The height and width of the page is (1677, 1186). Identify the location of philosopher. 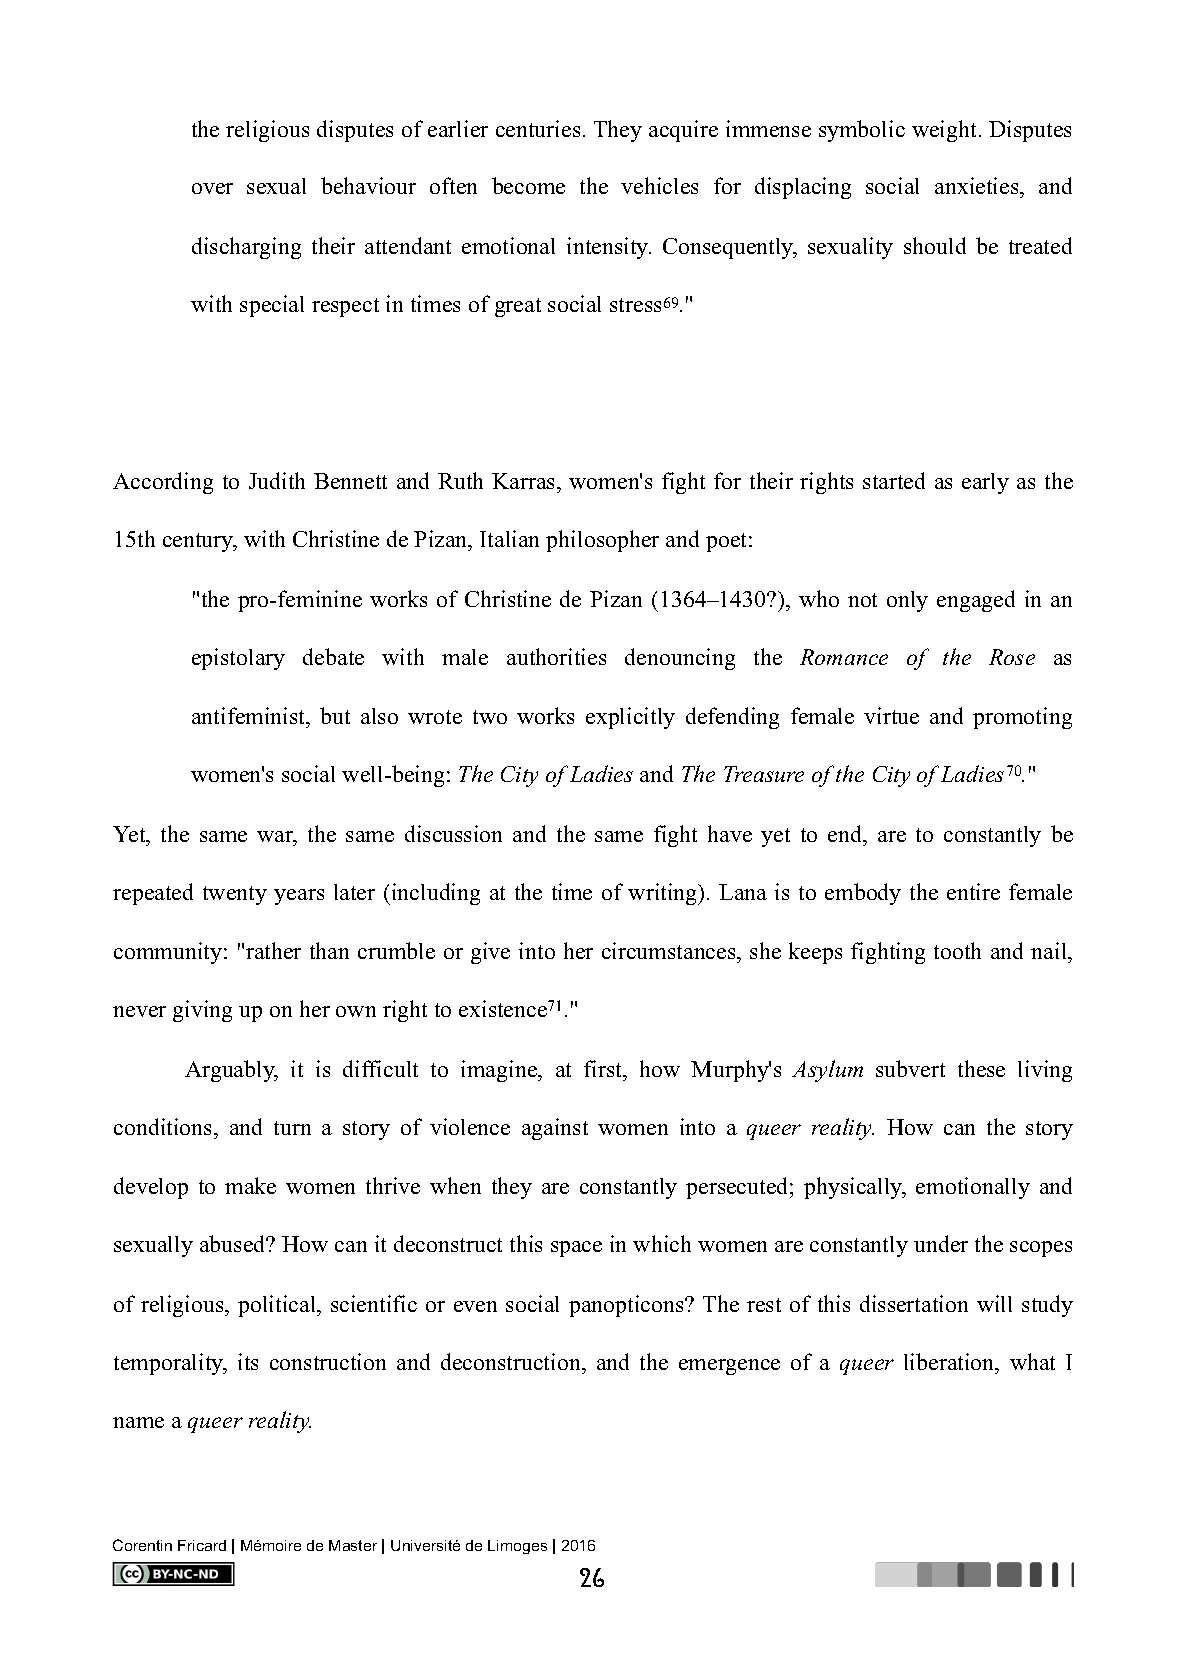
(602, 541).
